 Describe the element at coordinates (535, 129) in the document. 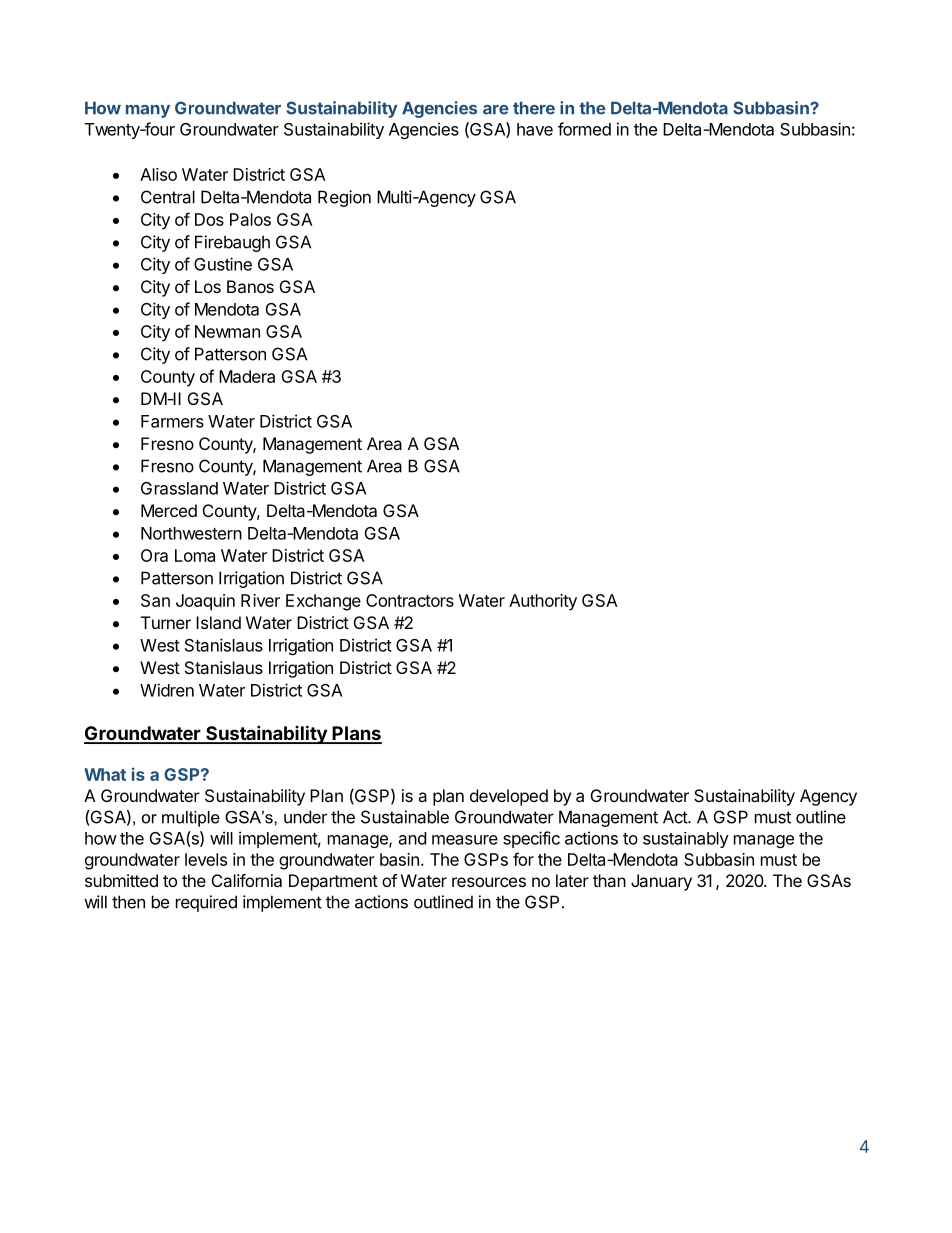

I see `have` at that location.
